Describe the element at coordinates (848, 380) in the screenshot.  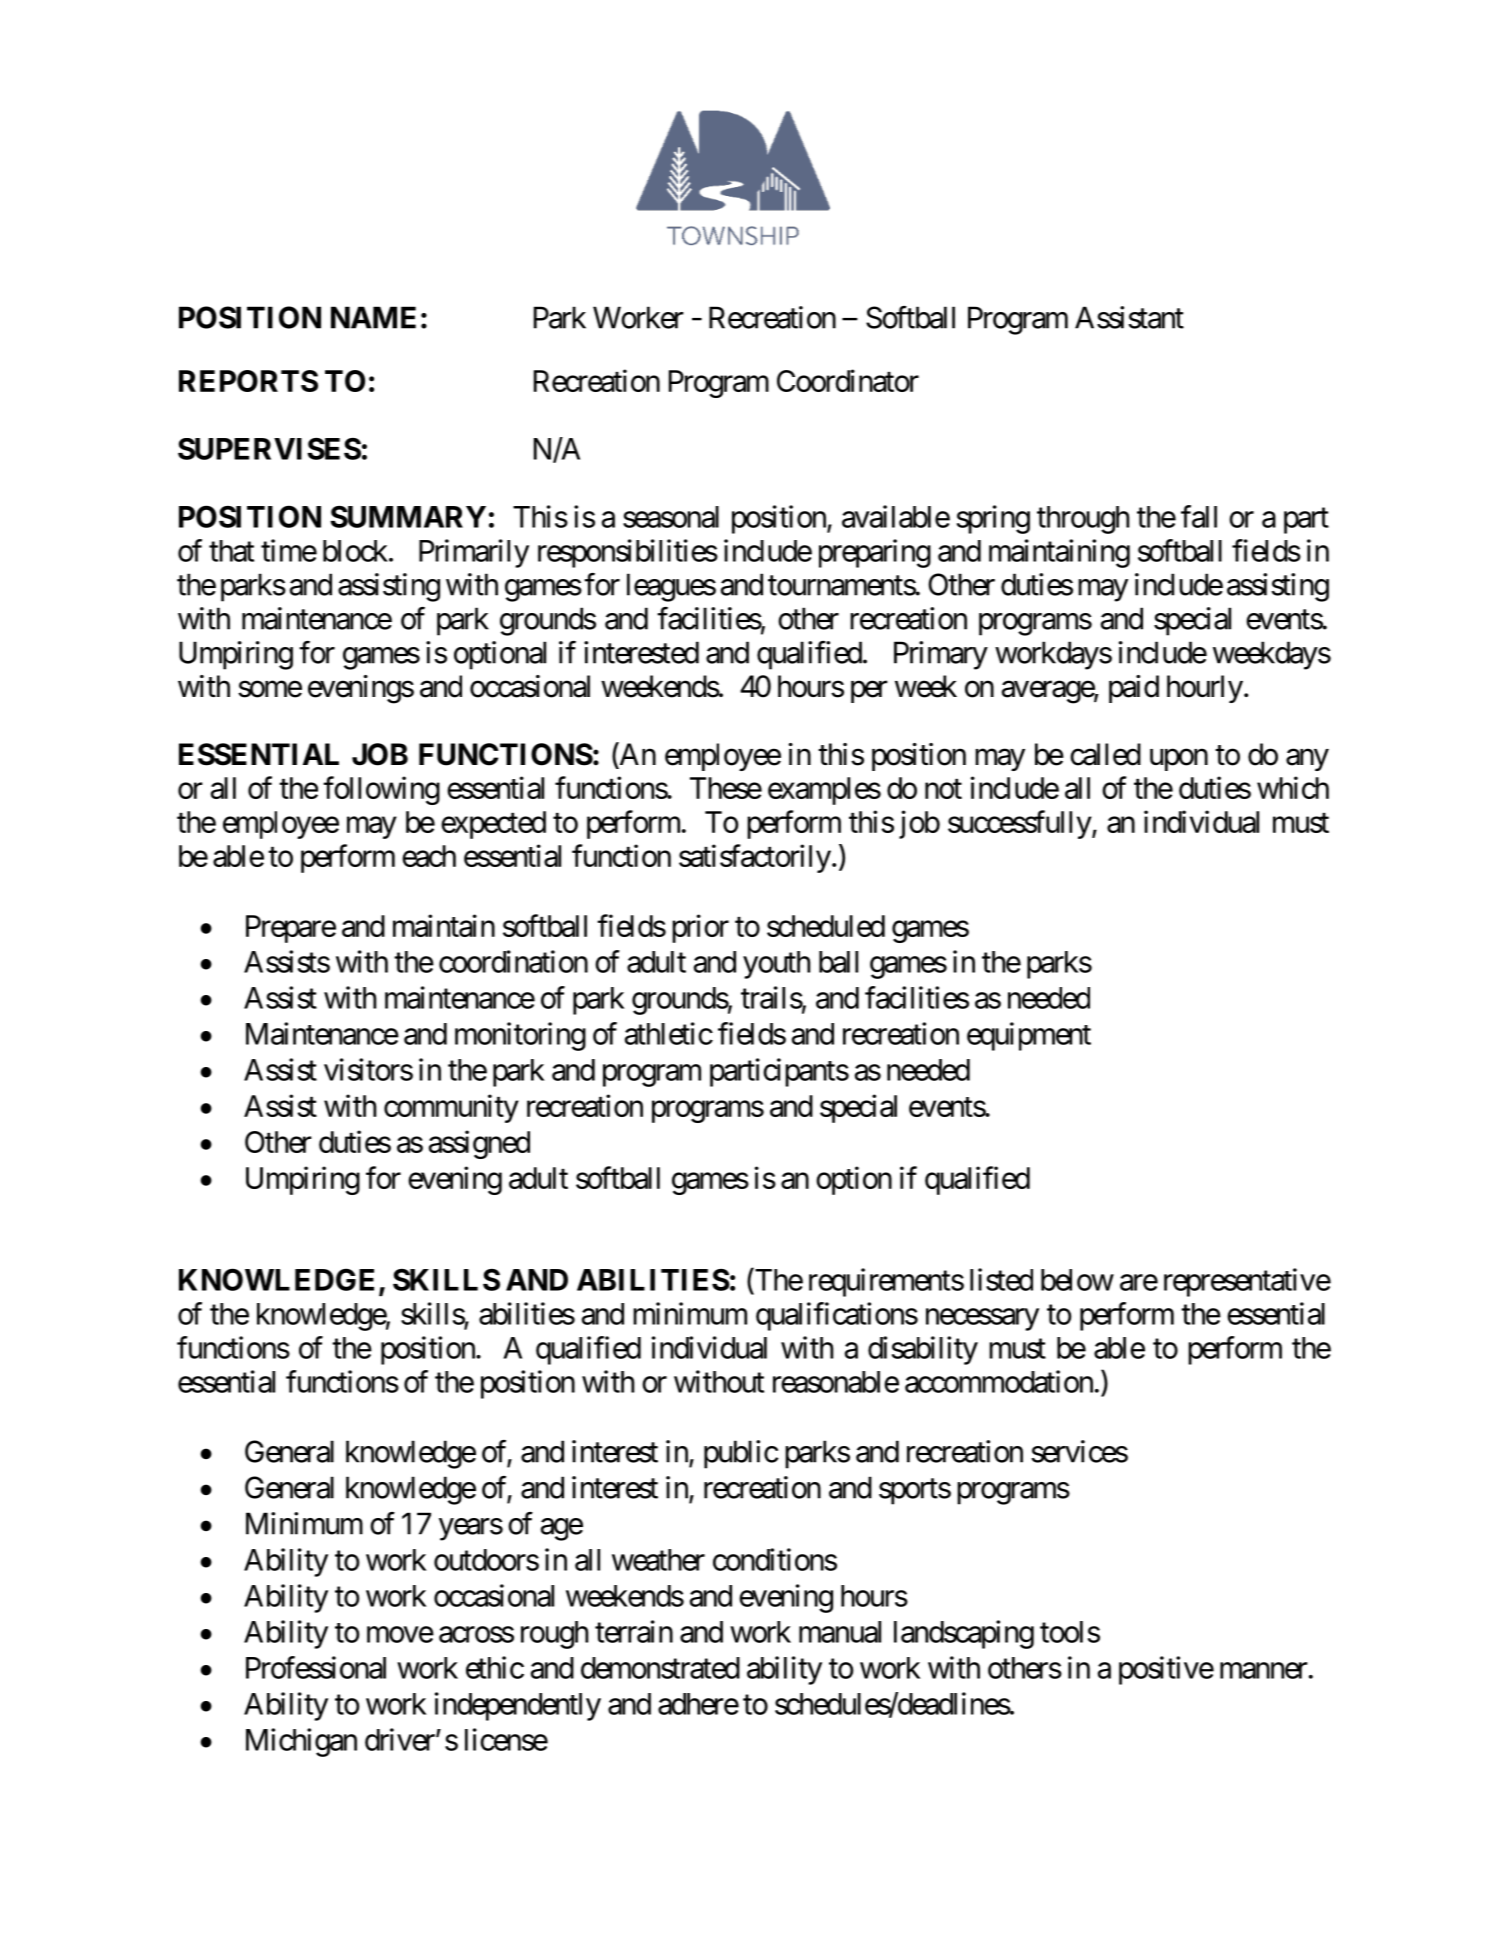
I see `Coordinator` at that location.
